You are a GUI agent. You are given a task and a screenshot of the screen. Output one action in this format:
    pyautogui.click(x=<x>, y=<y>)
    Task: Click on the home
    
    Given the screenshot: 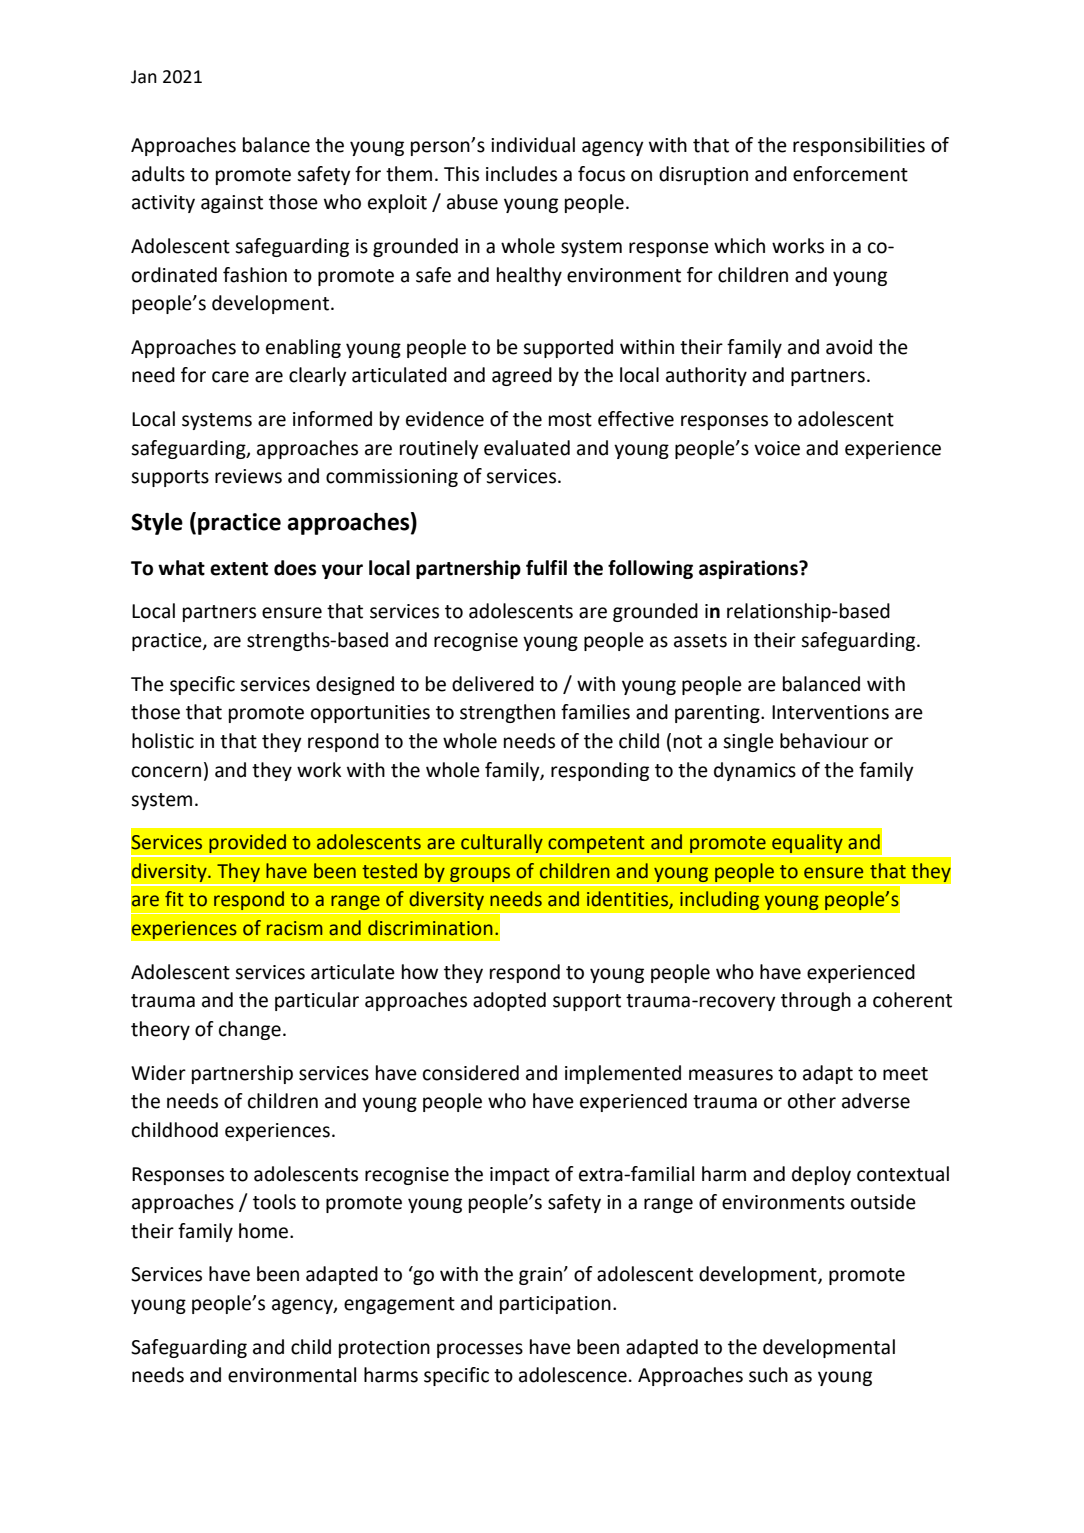 What is the action you would take?
    pyautogui.click(x=265, y=1231)
